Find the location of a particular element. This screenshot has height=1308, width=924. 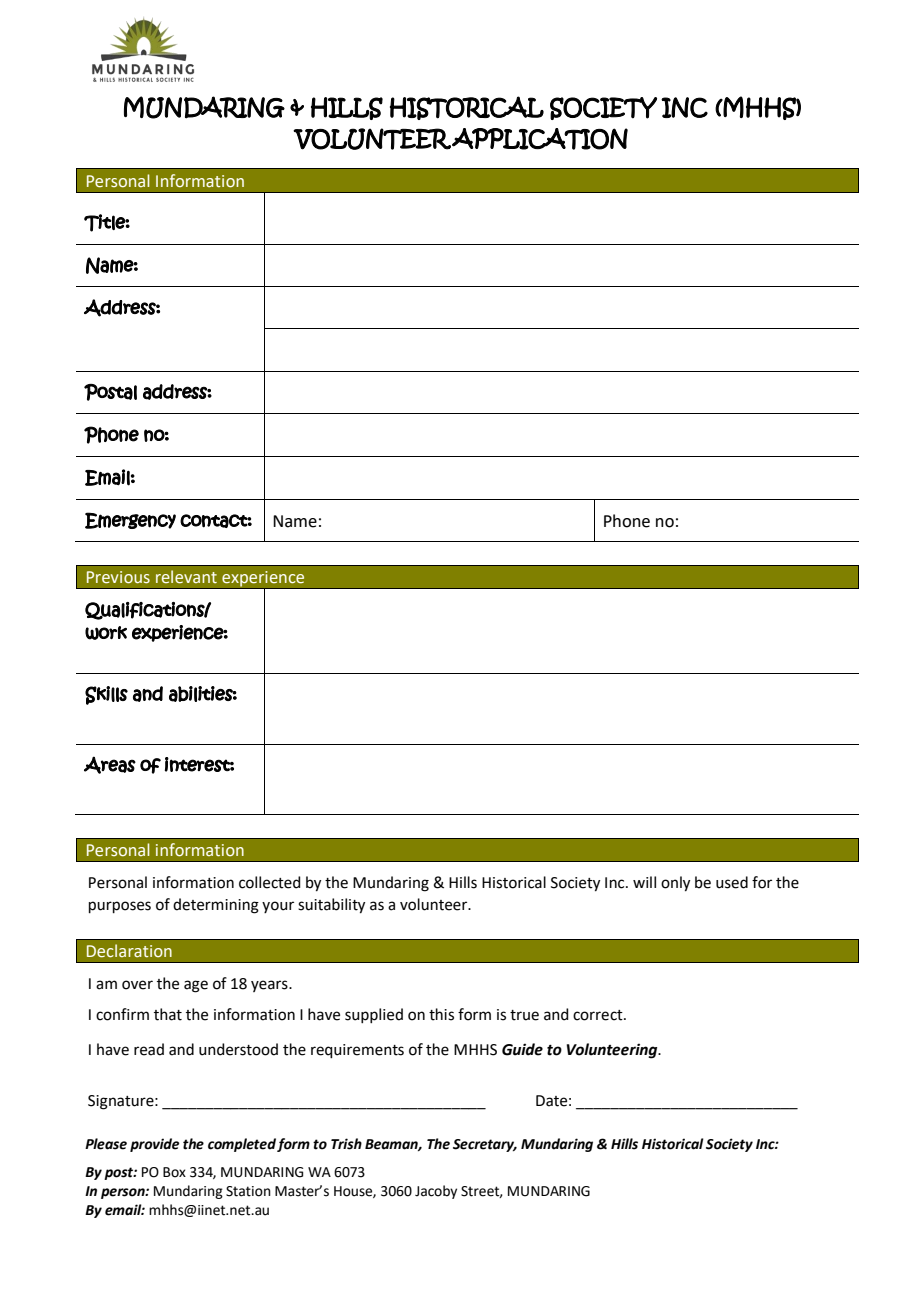

used is located at coordinates (732, 882).
